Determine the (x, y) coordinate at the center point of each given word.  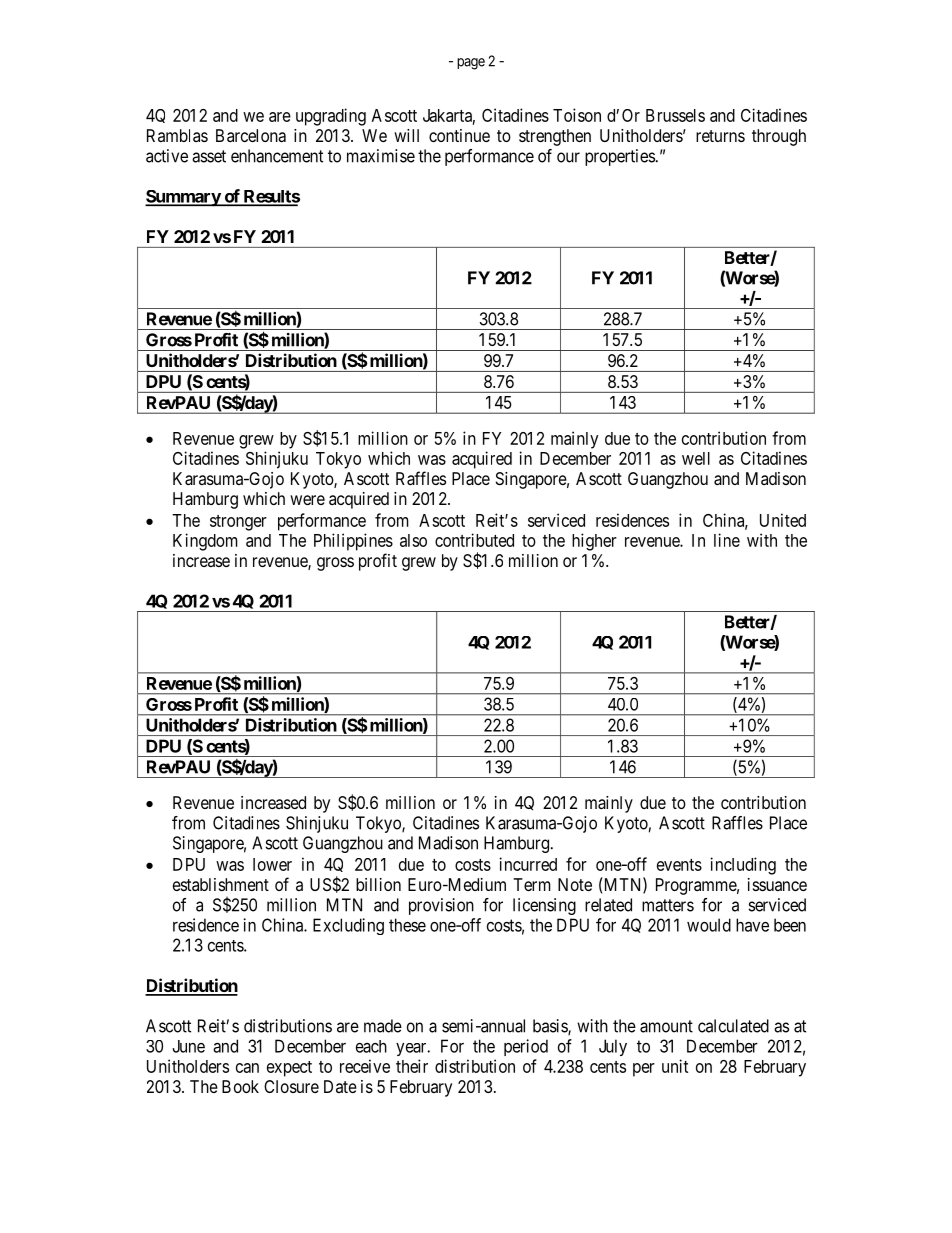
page (471, 64)
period (526, 1047)
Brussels (675, 115)
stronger (238, 523)
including (743, 866)
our (568, 157)
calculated (733, 1026)
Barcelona (251, 135)
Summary (183, 198)
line (727, 540)
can (247, 1068)
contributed (474, 540)
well (696, 458)
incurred (528, 864)
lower (272, 864)
